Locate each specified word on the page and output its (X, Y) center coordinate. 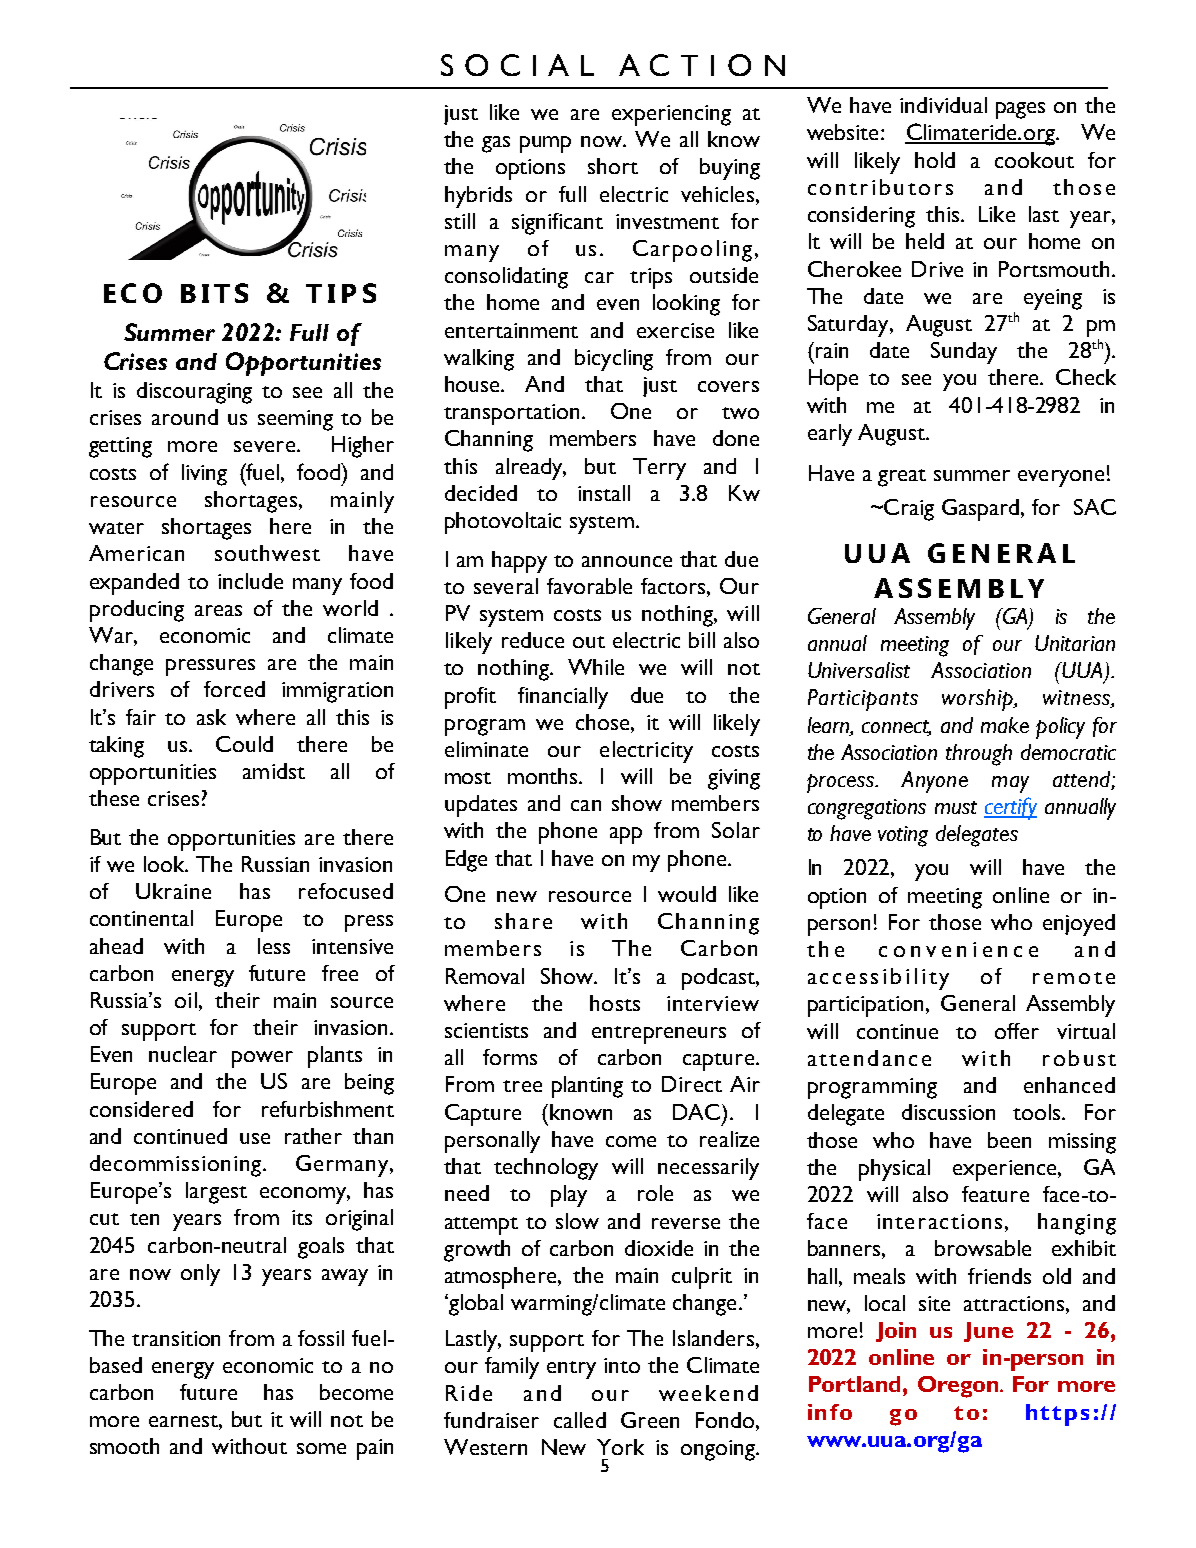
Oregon (959, 1387)
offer (1017, 1031)
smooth (124, 1446)
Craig (908, 510)
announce (627, 561)
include (250, 581)
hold (935, 160)
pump (545, 144)
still (460, 221)
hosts (615, 1003)
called (580, 1420)
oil (186, 1000)
